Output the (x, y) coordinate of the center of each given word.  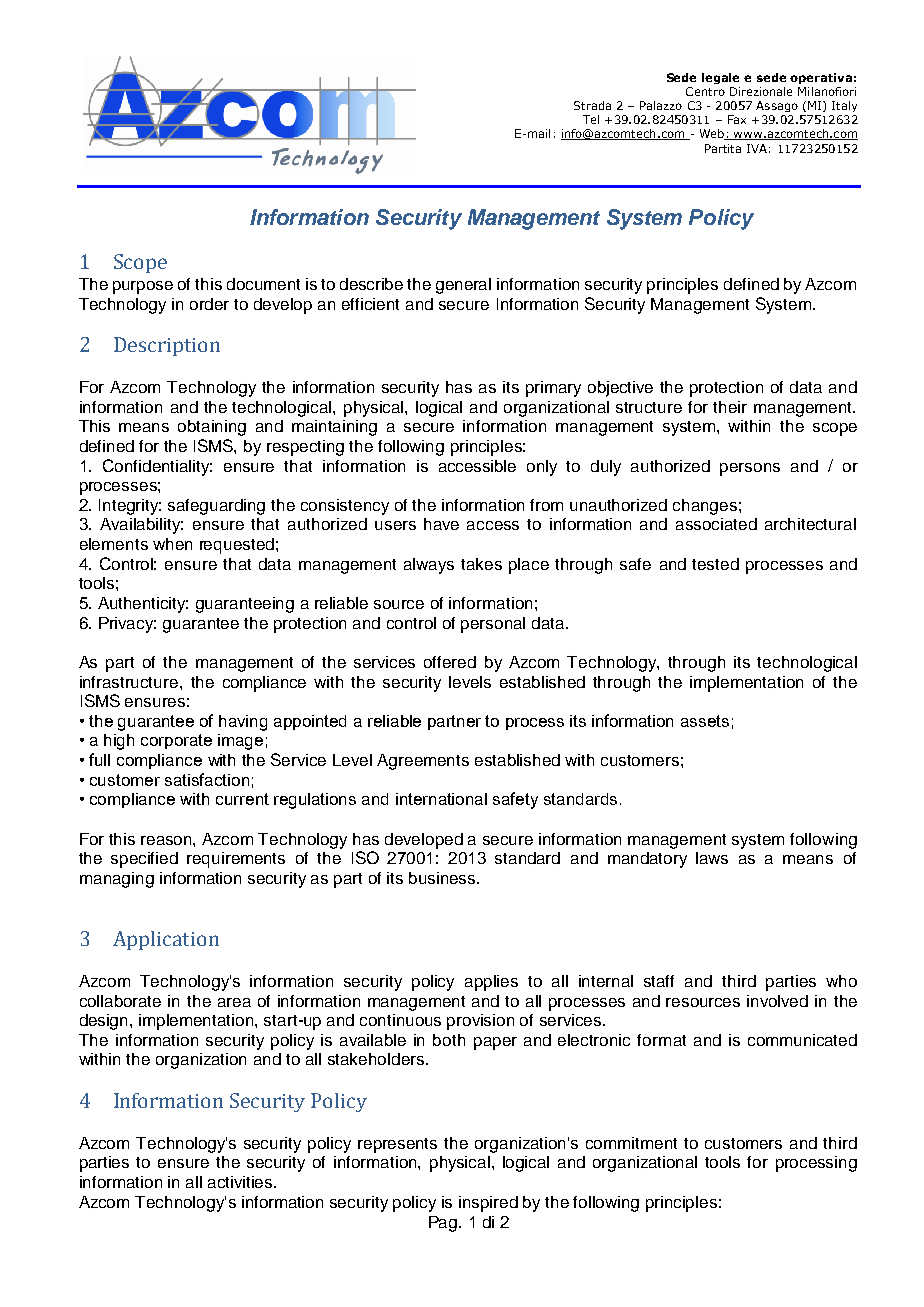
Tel (591, 119)
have (441, 524)
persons (750, 469)
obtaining (212, 428)
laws (712, 858)
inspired (488, 1204)
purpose (143, 287)
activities (241, 1182)
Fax (737, 119)
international (441, 799)
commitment (631, 1143)
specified (144, 860)
